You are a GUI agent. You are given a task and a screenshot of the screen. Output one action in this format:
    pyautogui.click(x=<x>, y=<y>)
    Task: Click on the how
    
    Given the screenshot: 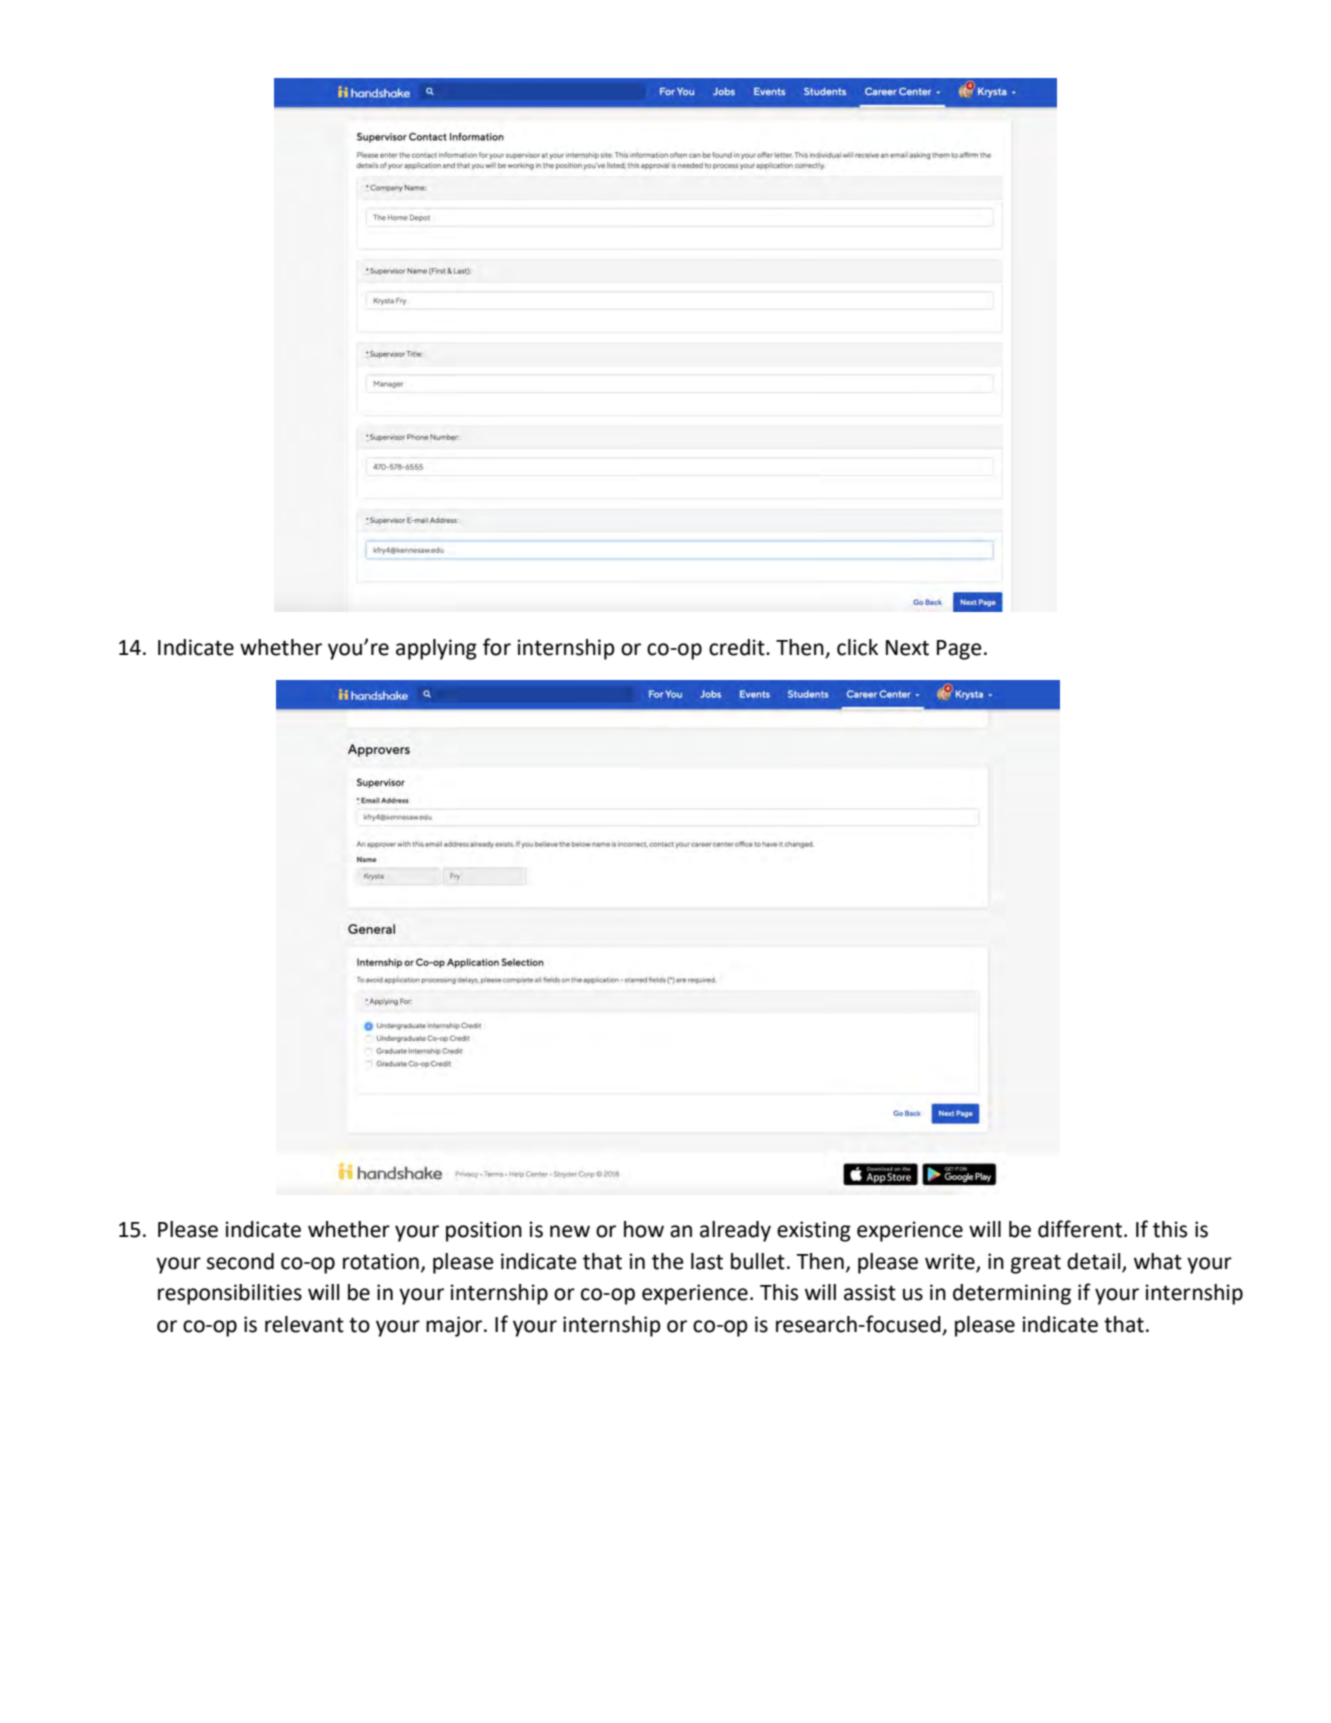 What is the action you would take?
    pyautogui.click(x=644, y=1229)
